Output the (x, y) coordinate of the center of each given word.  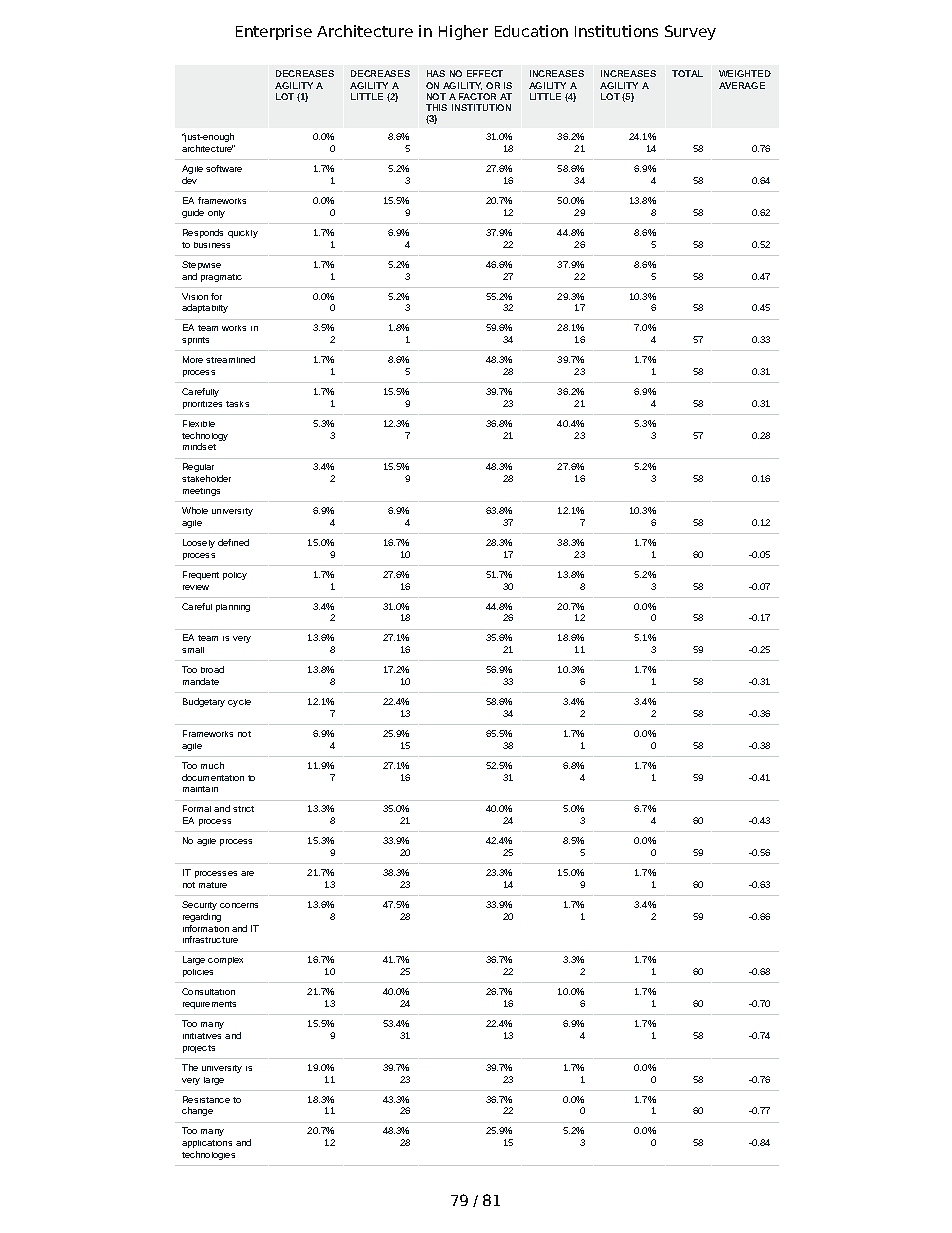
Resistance (206, 1099)
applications (207, 1144)
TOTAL (687, 73)
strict (243, 809)
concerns (239, 905)
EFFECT (485, 73)
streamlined (230, 359)
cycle (239, 703)
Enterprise (274, 32)
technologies (208, 1155)
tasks (237, 404)
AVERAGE (742, 85)
